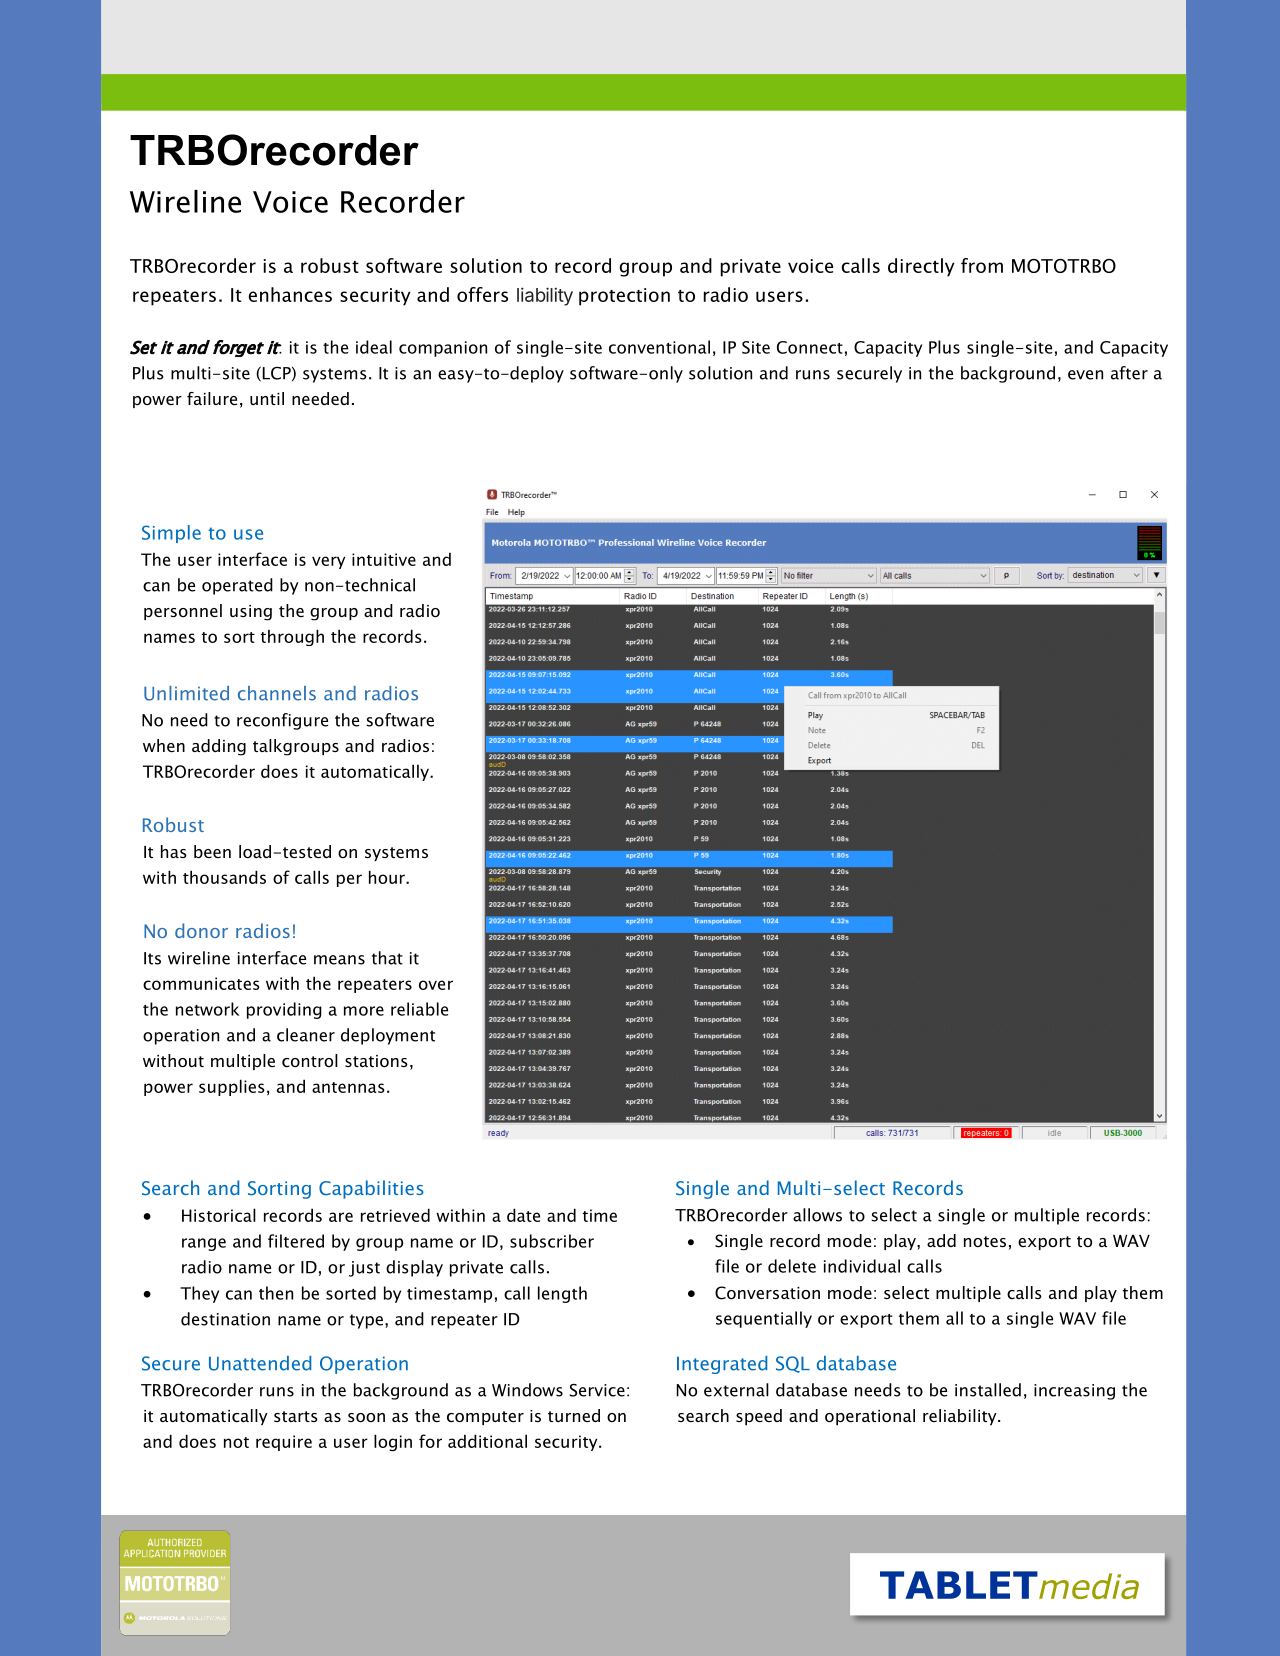  I want to click on enhances, so click(290, 294).
